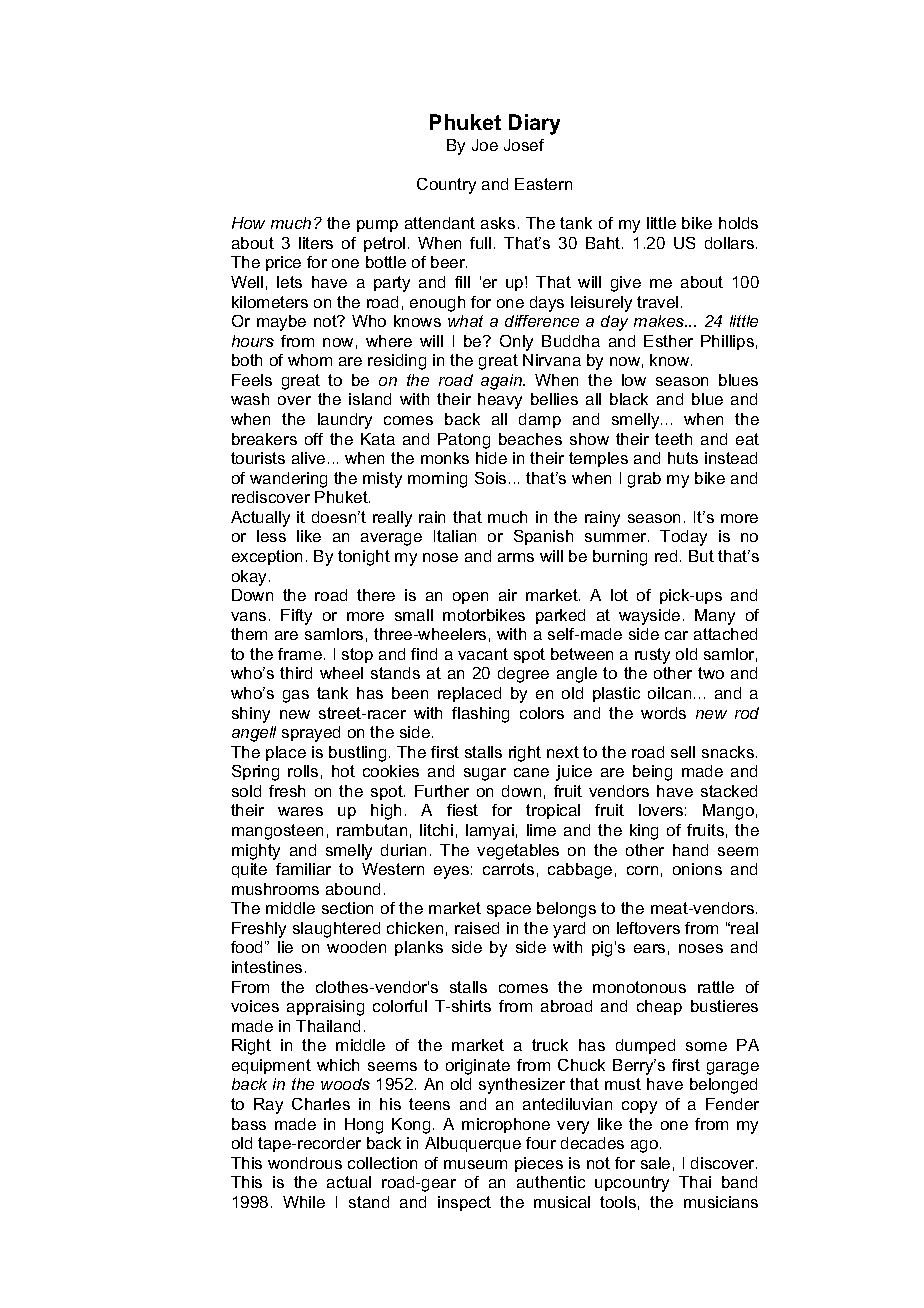 The width and height of the screenshot is (924, 1308). Describe the element at coordinates (288, 480) in the screenshot. I see `wandering` at that location.
